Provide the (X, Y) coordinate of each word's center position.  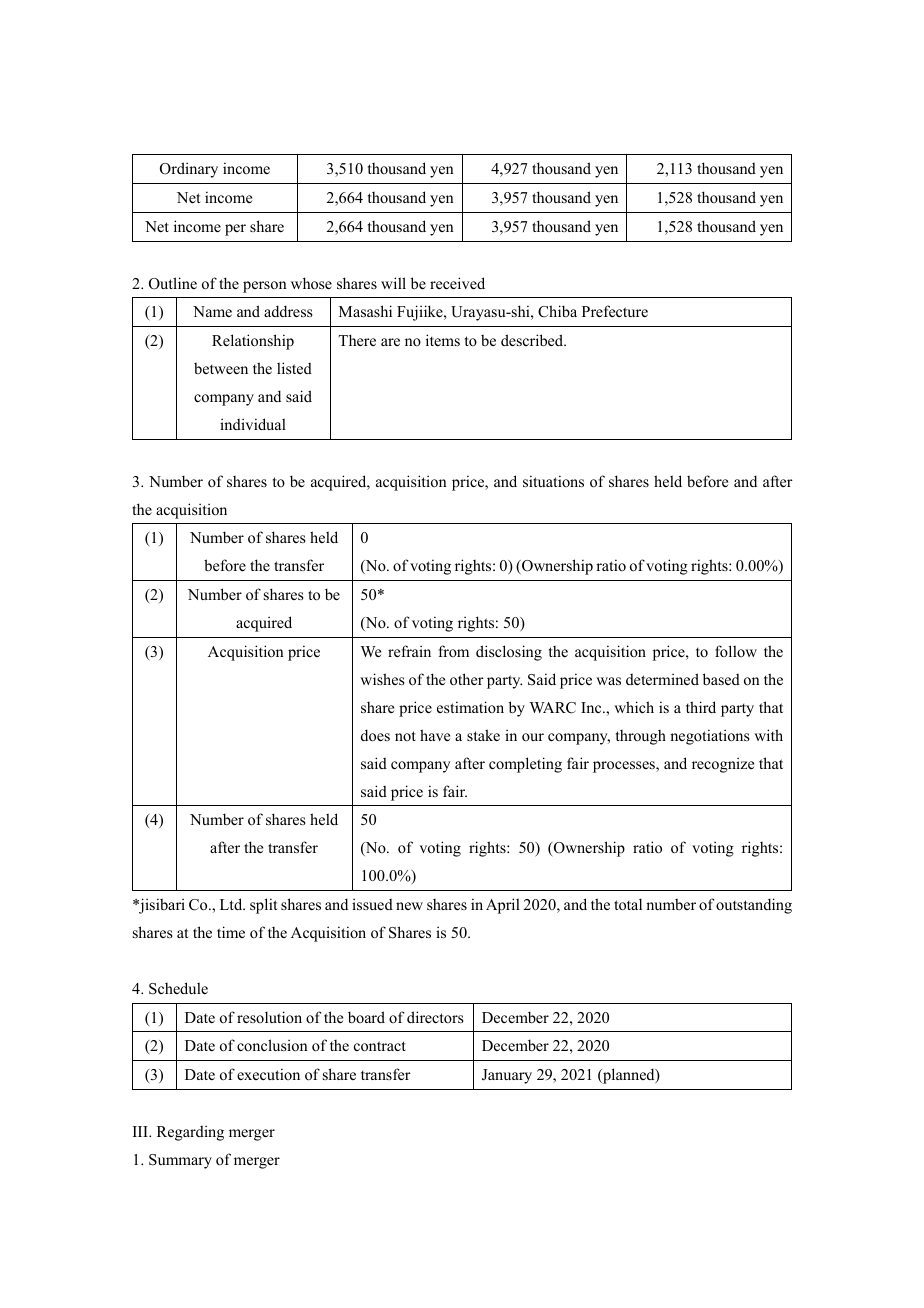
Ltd (232, 904)
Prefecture (615, 311)
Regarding (190, 1133)
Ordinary (189, 170)
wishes (382, 679)
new (409, 906)
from (453, 651)
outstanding (754, 906)
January (507, 1076)
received (457, 283)
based (721, 679)
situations (553, 481)
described (533, 340)
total (628, 904)
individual (253, 424)
